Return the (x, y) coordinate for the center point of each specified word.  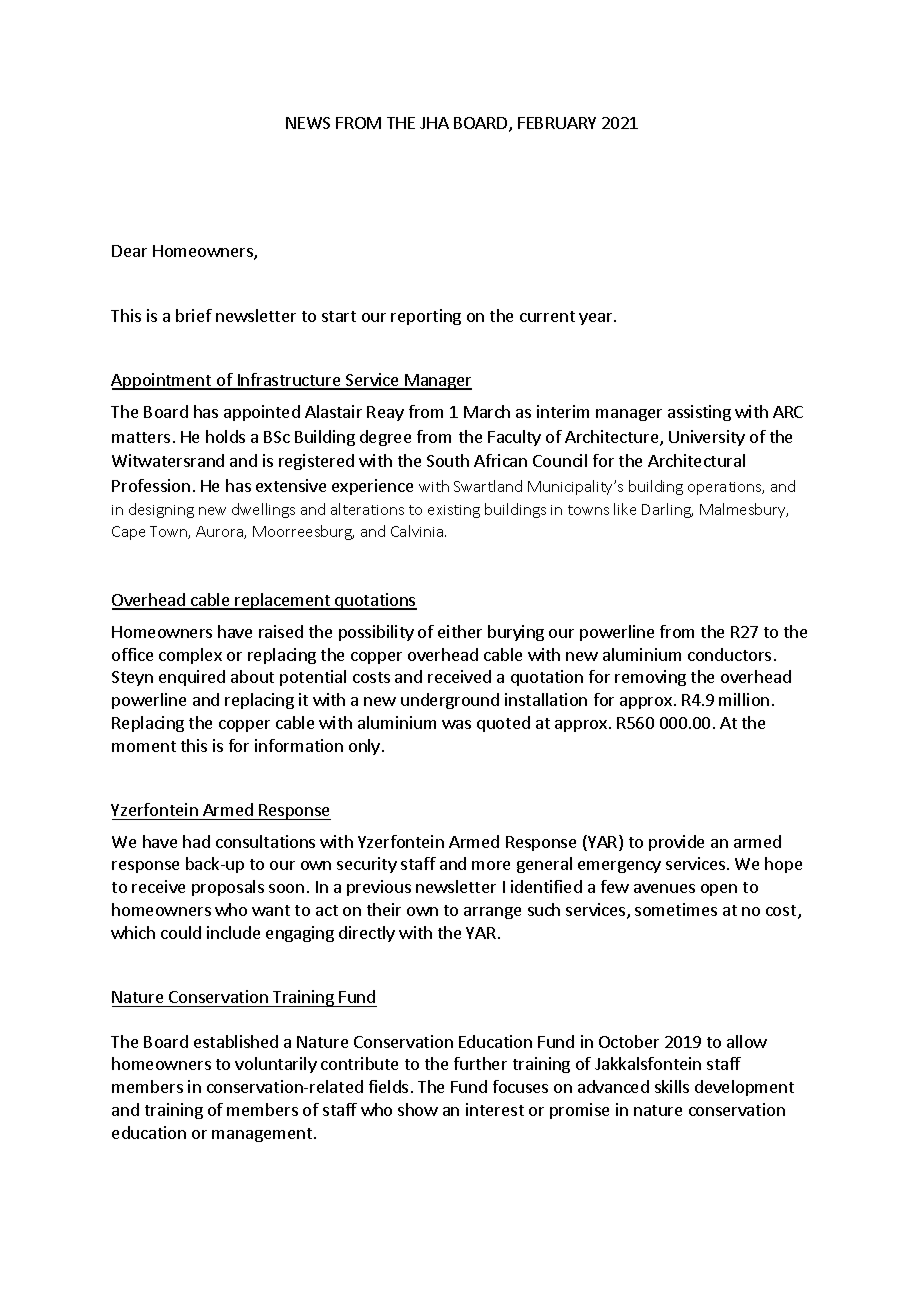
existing (454, 511)
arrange (492, 913)
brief (194, 315)
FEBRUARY (557, 123)
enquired (192, 678)
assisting (699, 413)
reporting (426, 317)
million (744, 699)
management (263, 1135)
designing (161, 510)
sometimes (676, 909)
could (181, 932)
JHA (434, 123)
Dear (129, 251)
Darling (667, 510)
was (456, 724)
